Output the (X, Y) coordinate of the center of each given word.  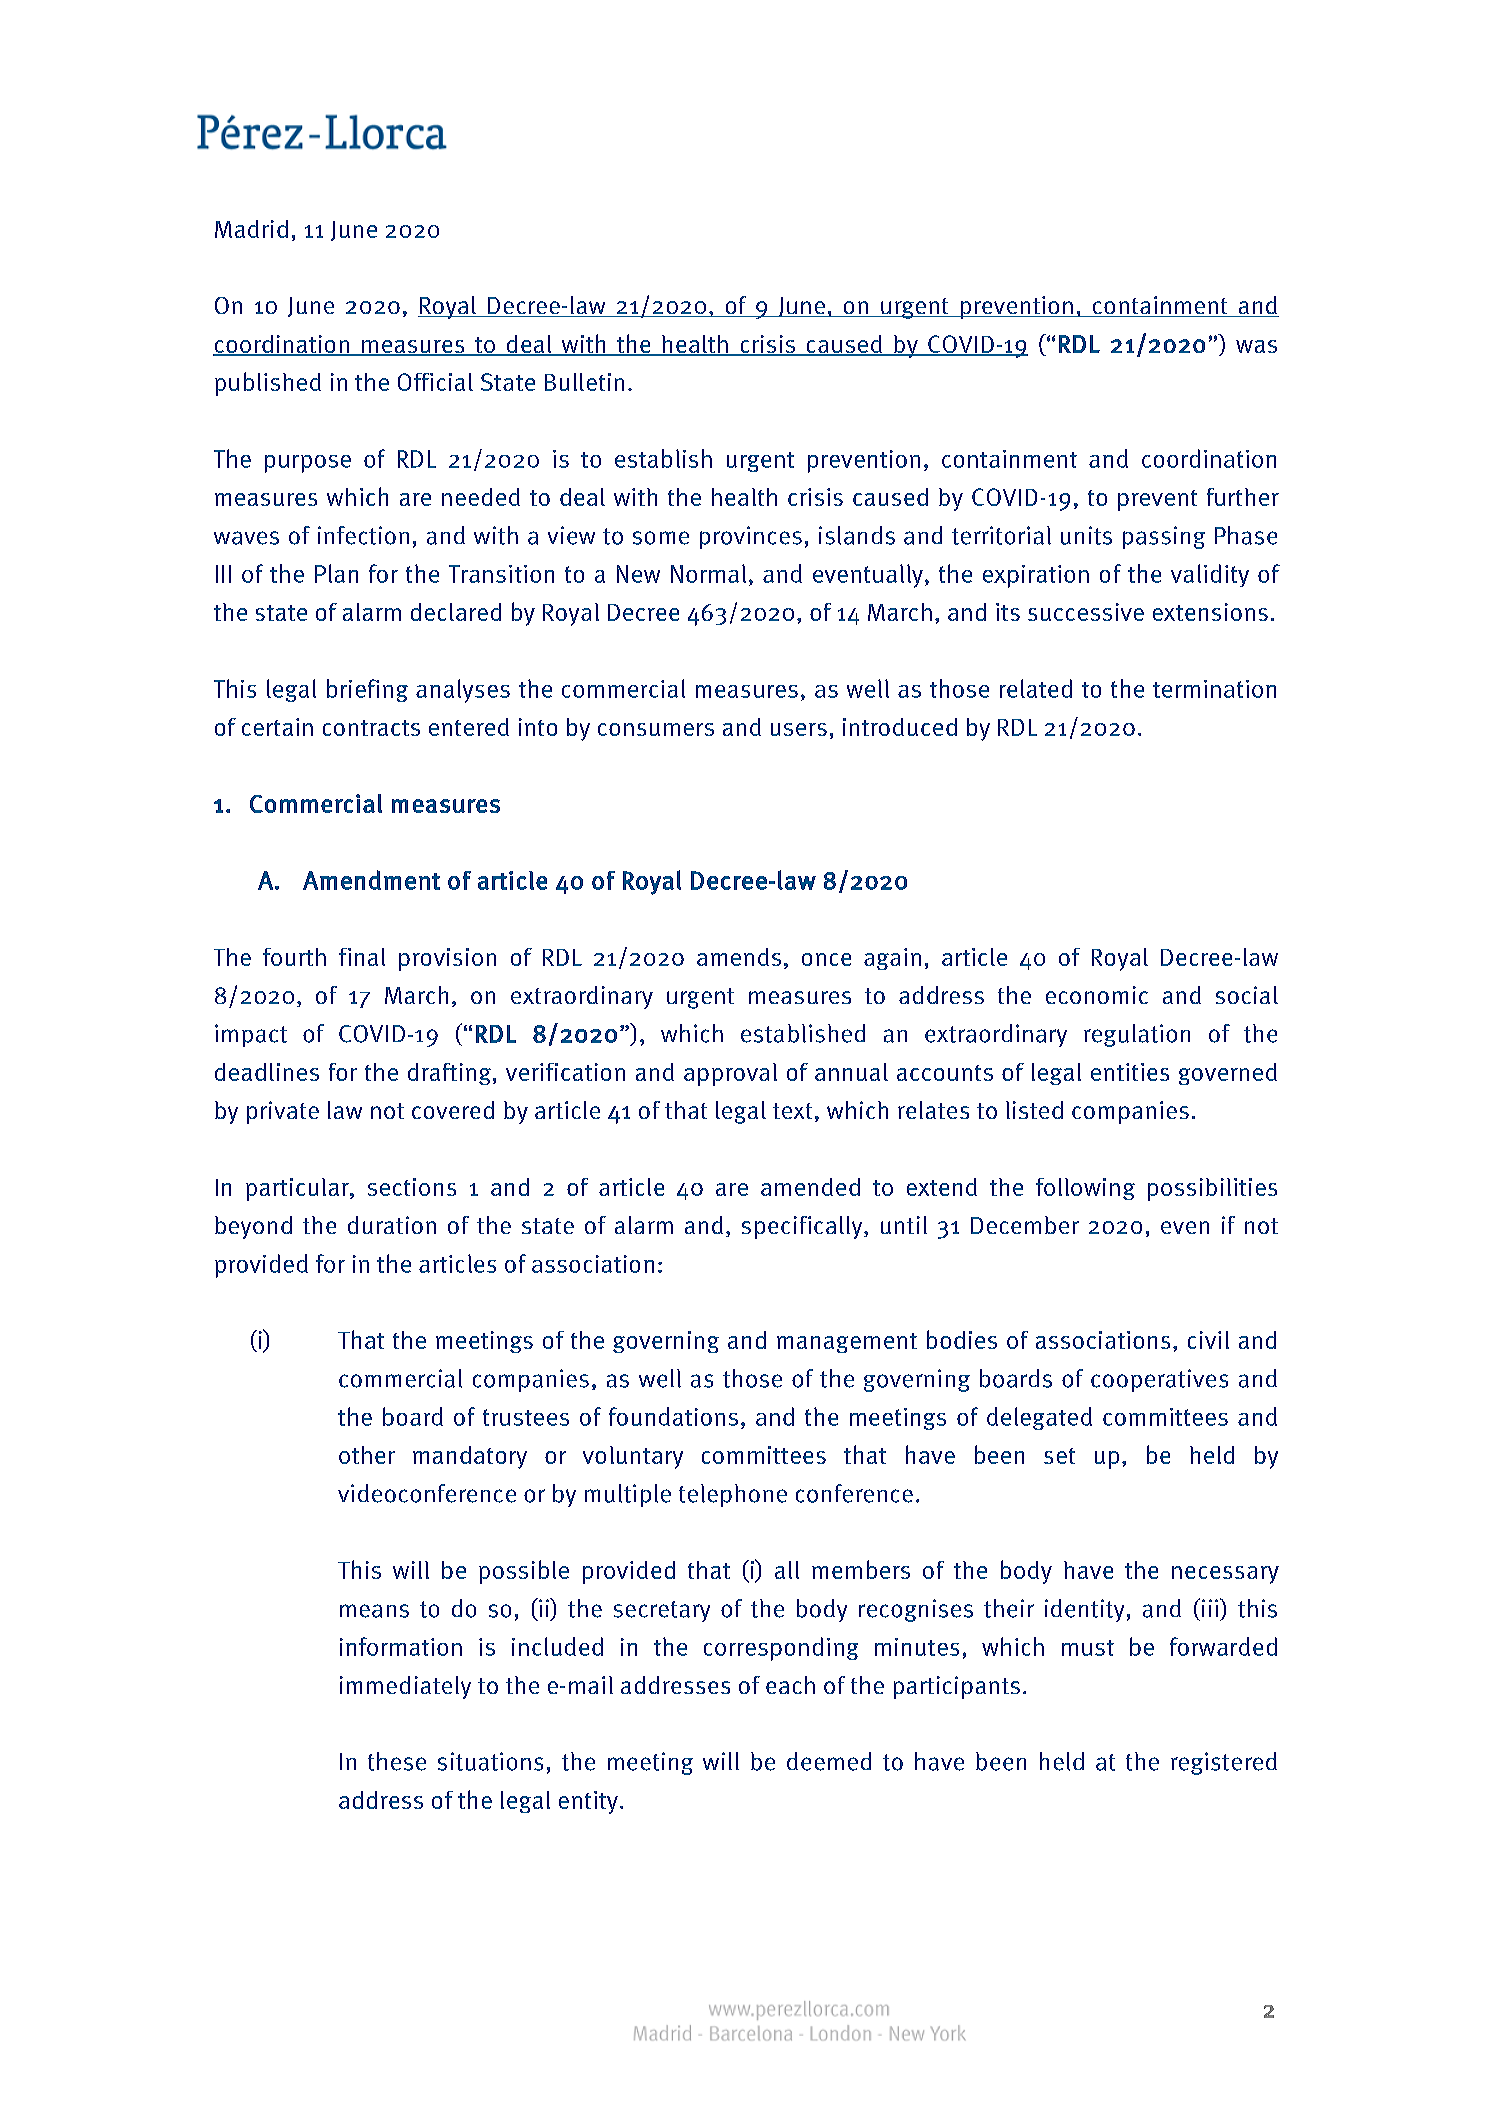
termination (1214, 689)
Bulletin (584, 382)
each (790, 1685)
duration (392, 1225)
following (1085, 1189)
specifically (803, 1227)
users (799, 729)
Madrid (251, 229)
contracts (371, 728)
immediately (405, 1687)
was (1256, 346)
